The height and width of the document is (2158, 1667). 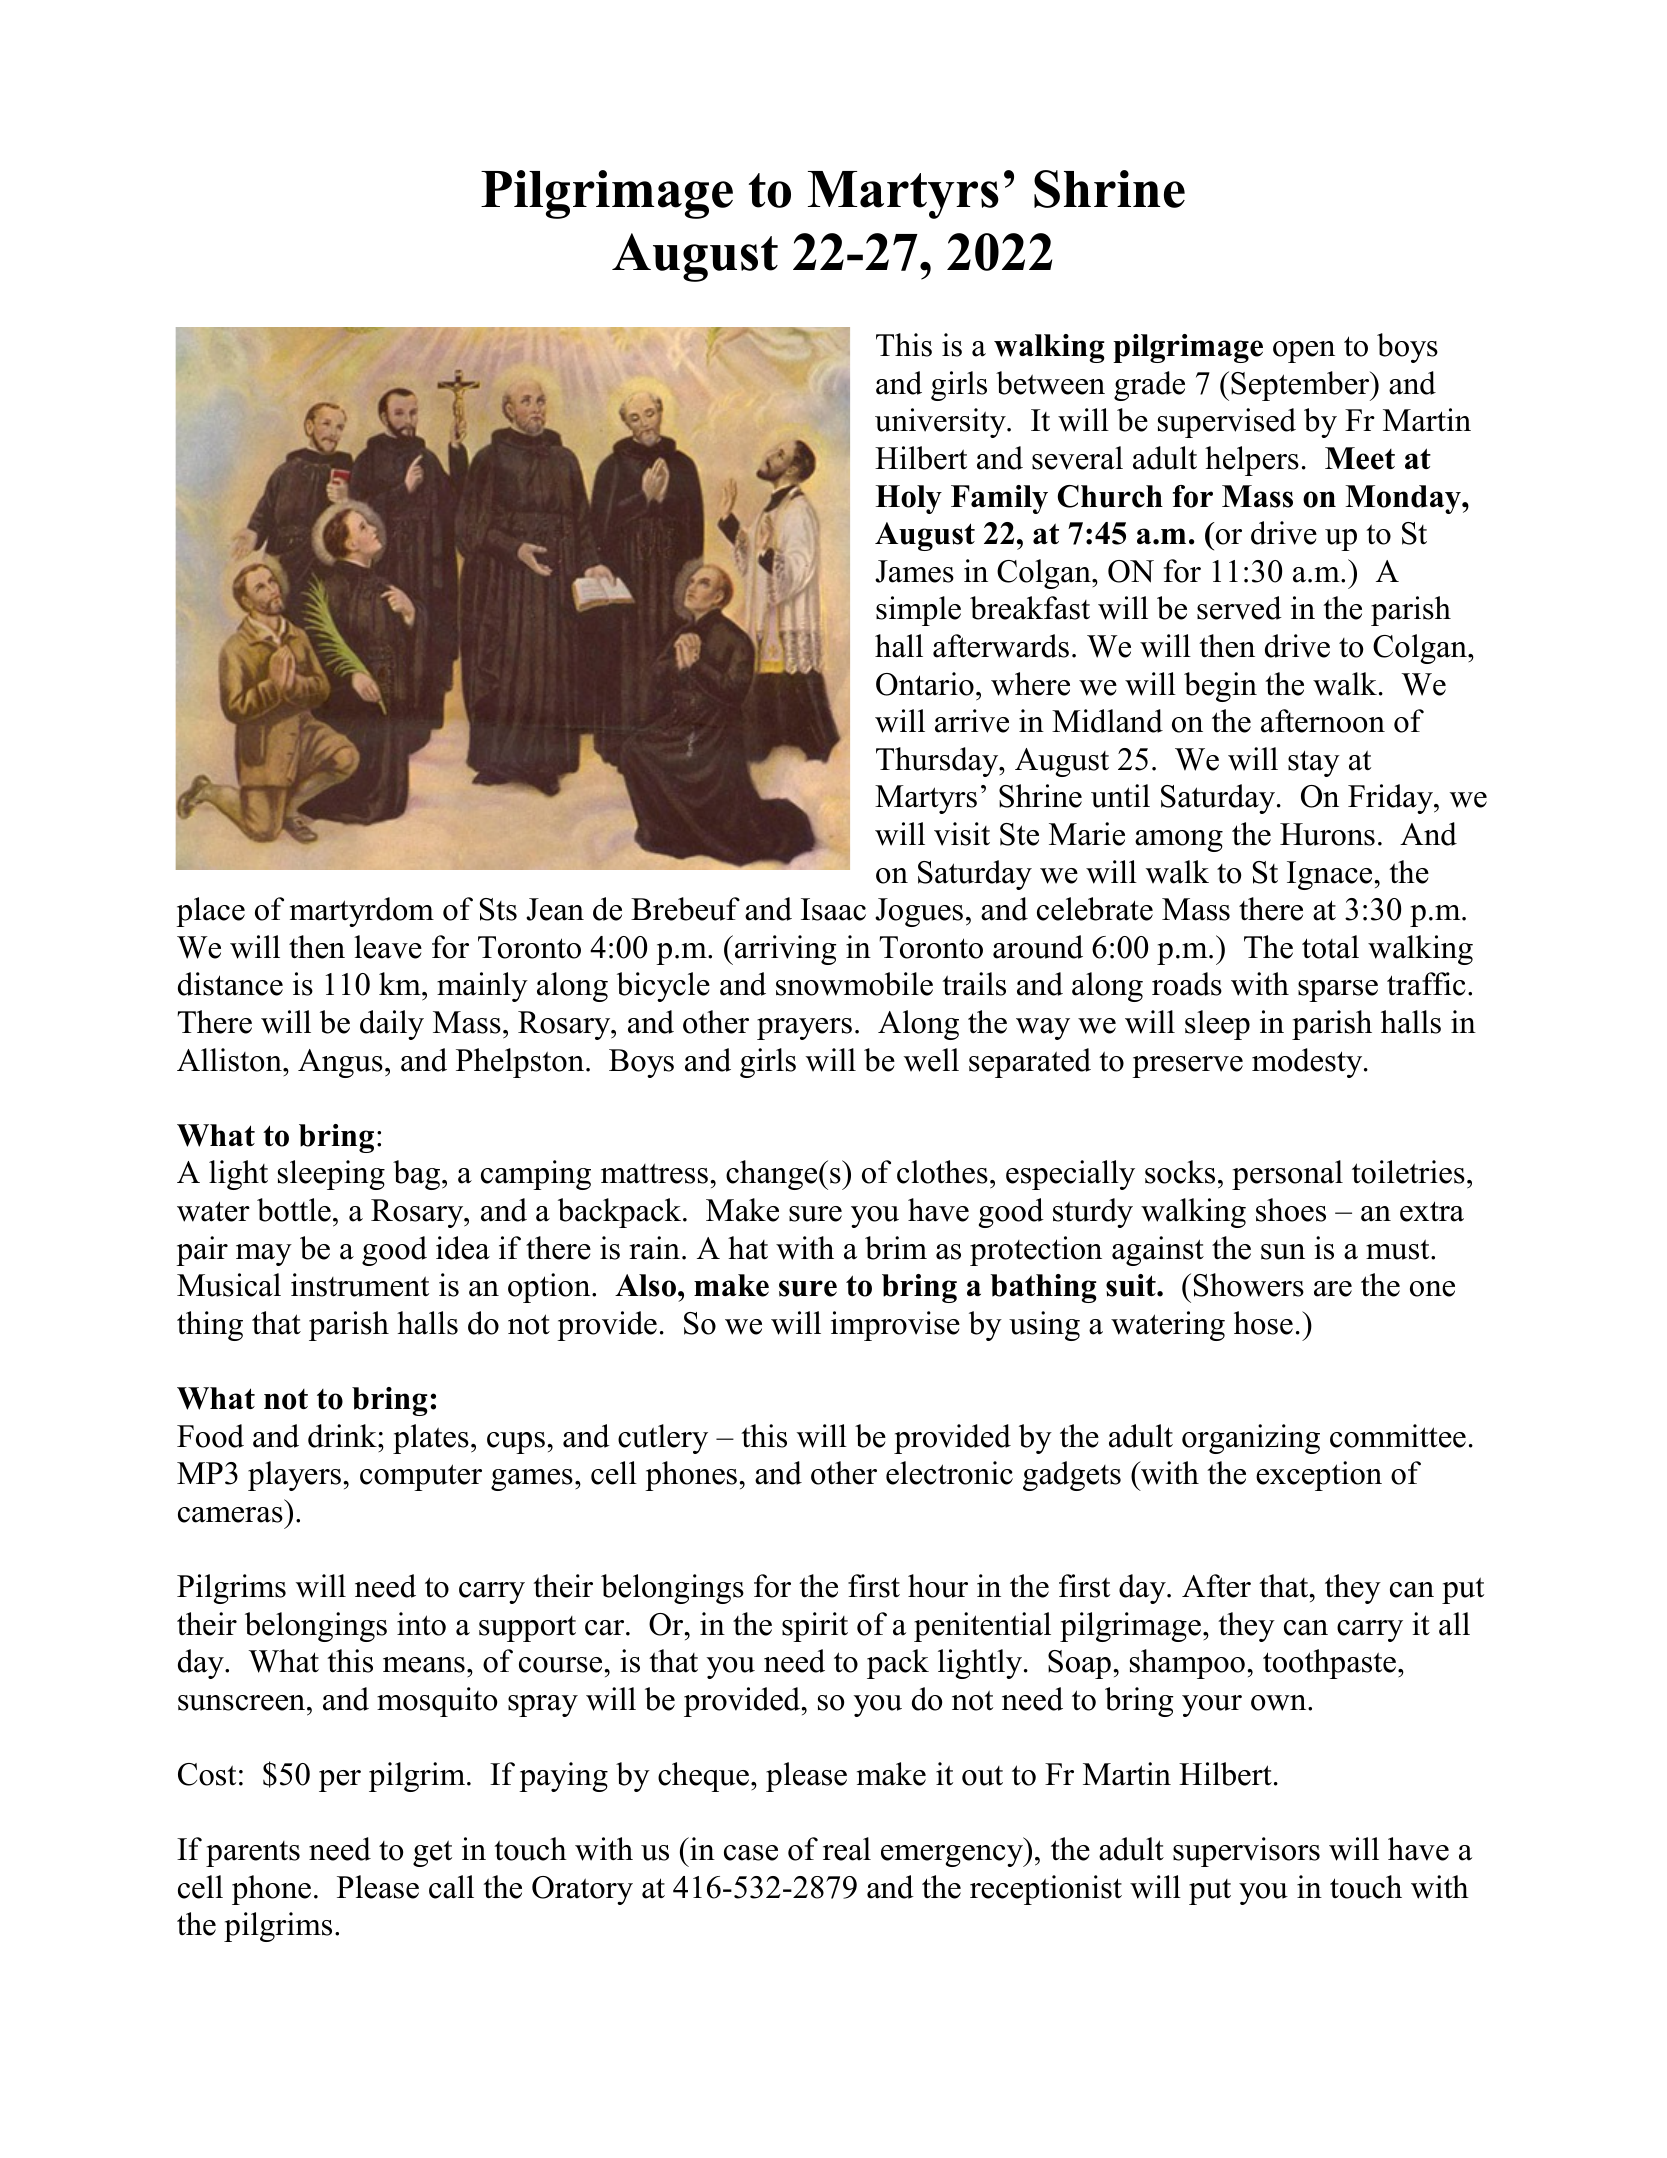 What do you see at coordinates (847, 1849) in the document?
I see `real` at bounding box center [847, 1849].
